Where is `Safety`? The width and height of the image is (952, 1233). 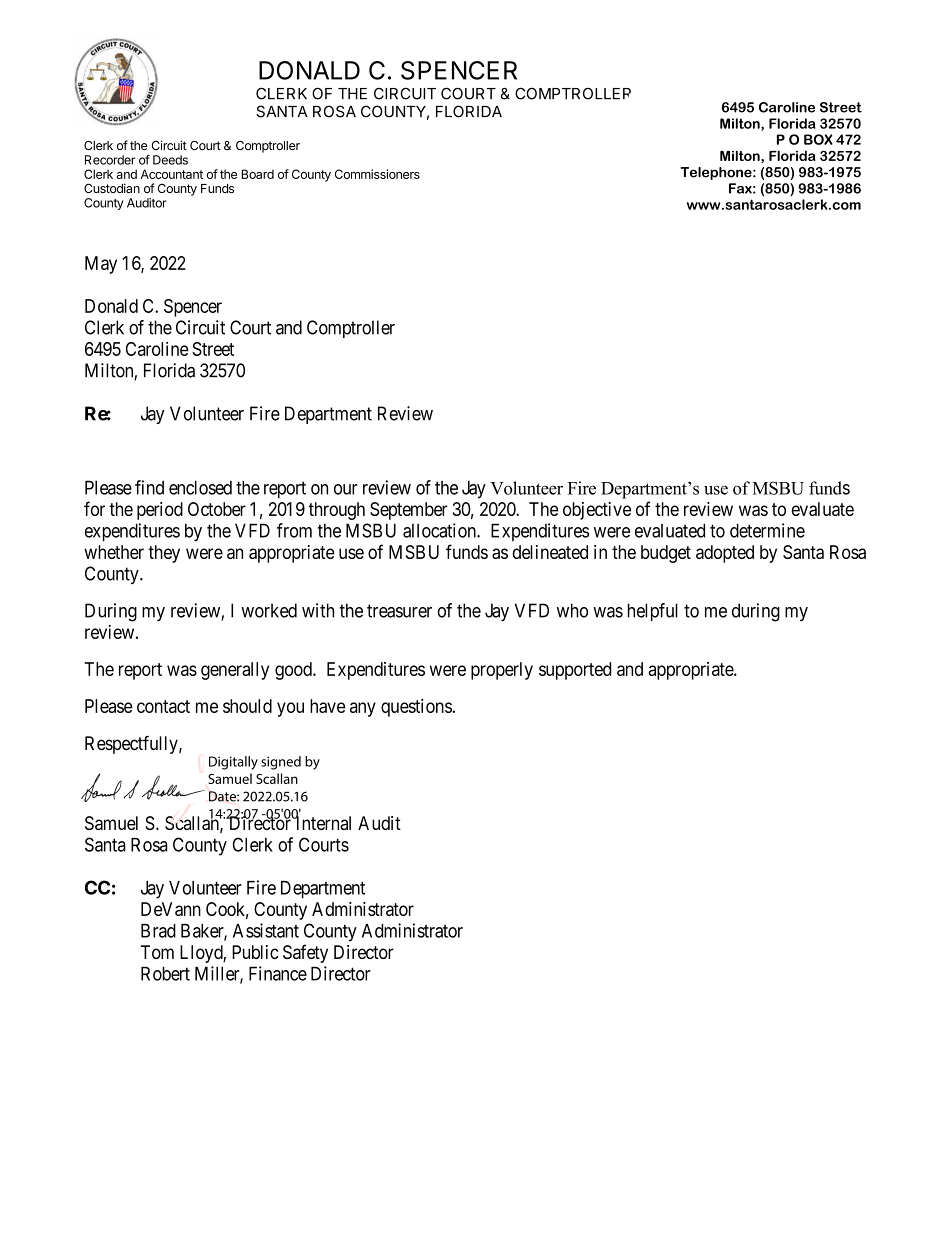
Safety is located at coordinates (305, 953).
